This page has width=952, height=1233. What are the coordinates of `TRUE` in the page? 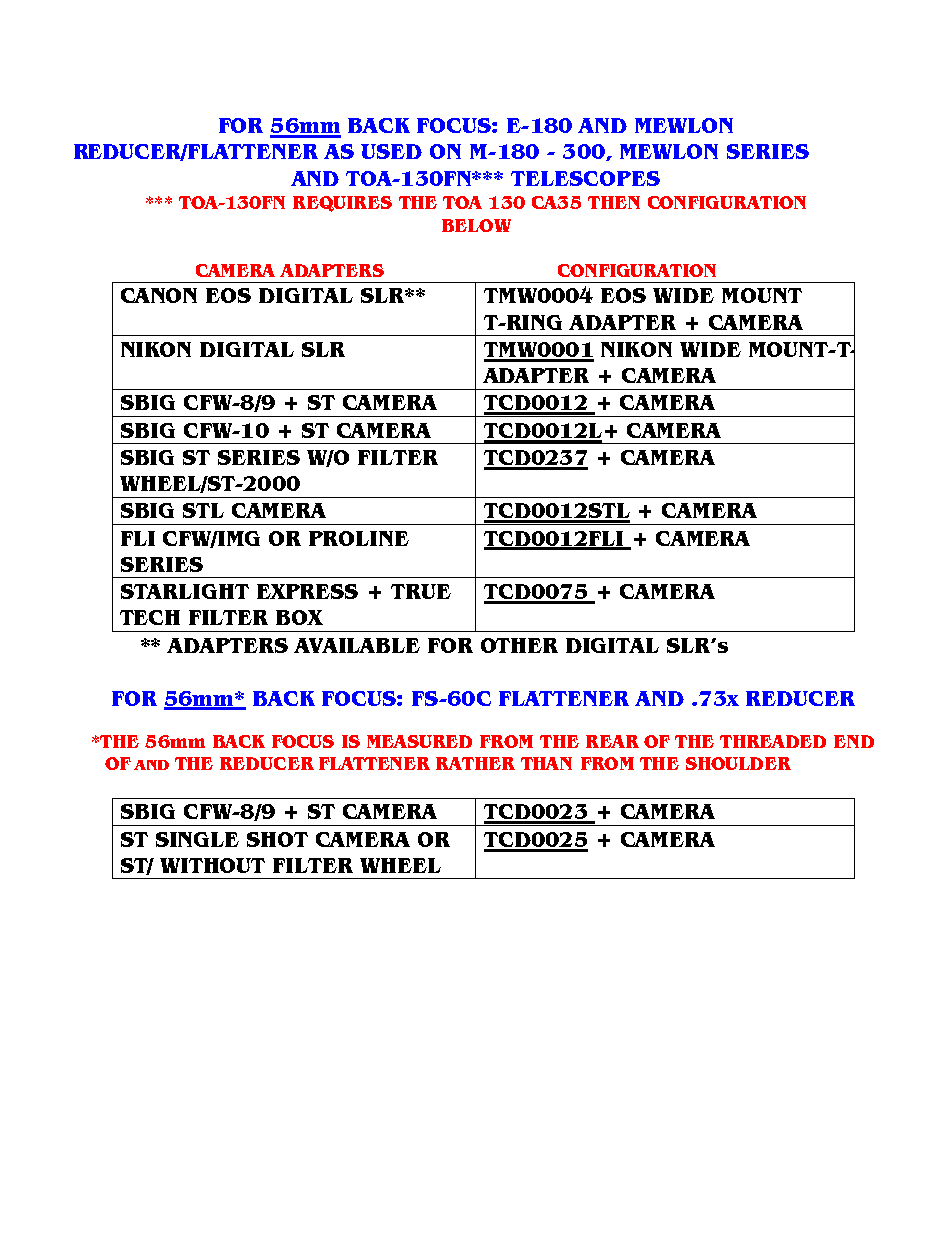 It's located at (421, 591).
